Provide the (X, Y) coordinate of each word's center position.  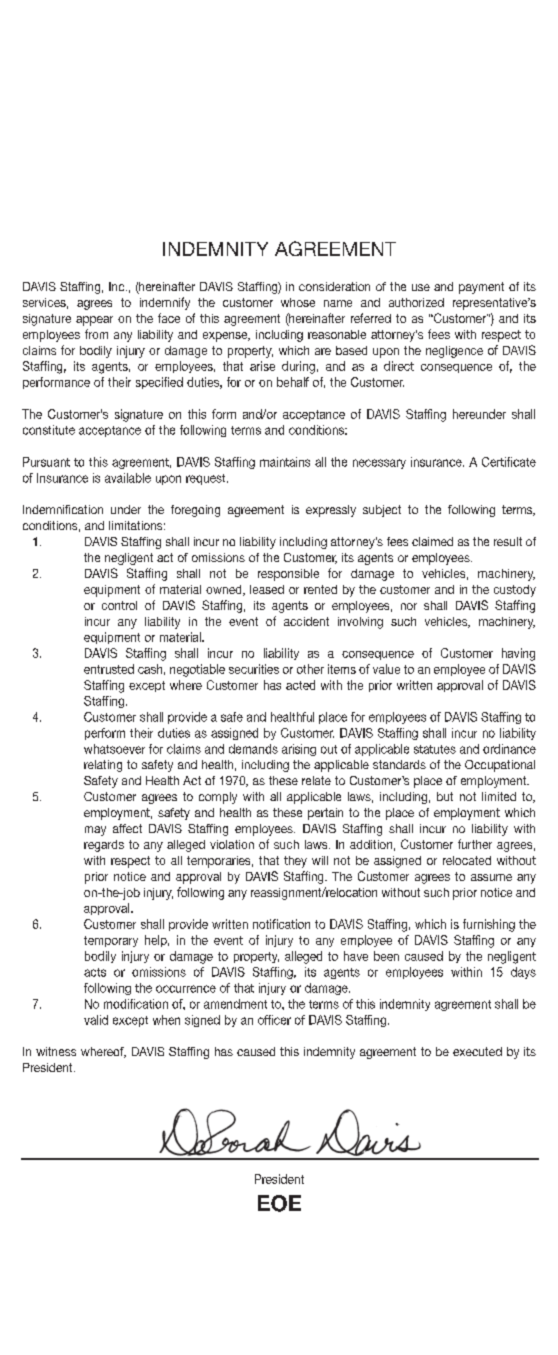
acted (300, 685)
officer (274, 1020)
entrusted (109, 669)
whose (298, 302)
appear (94, 321)
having (518, 654)
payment (481, 288)
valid (96, 1020)
